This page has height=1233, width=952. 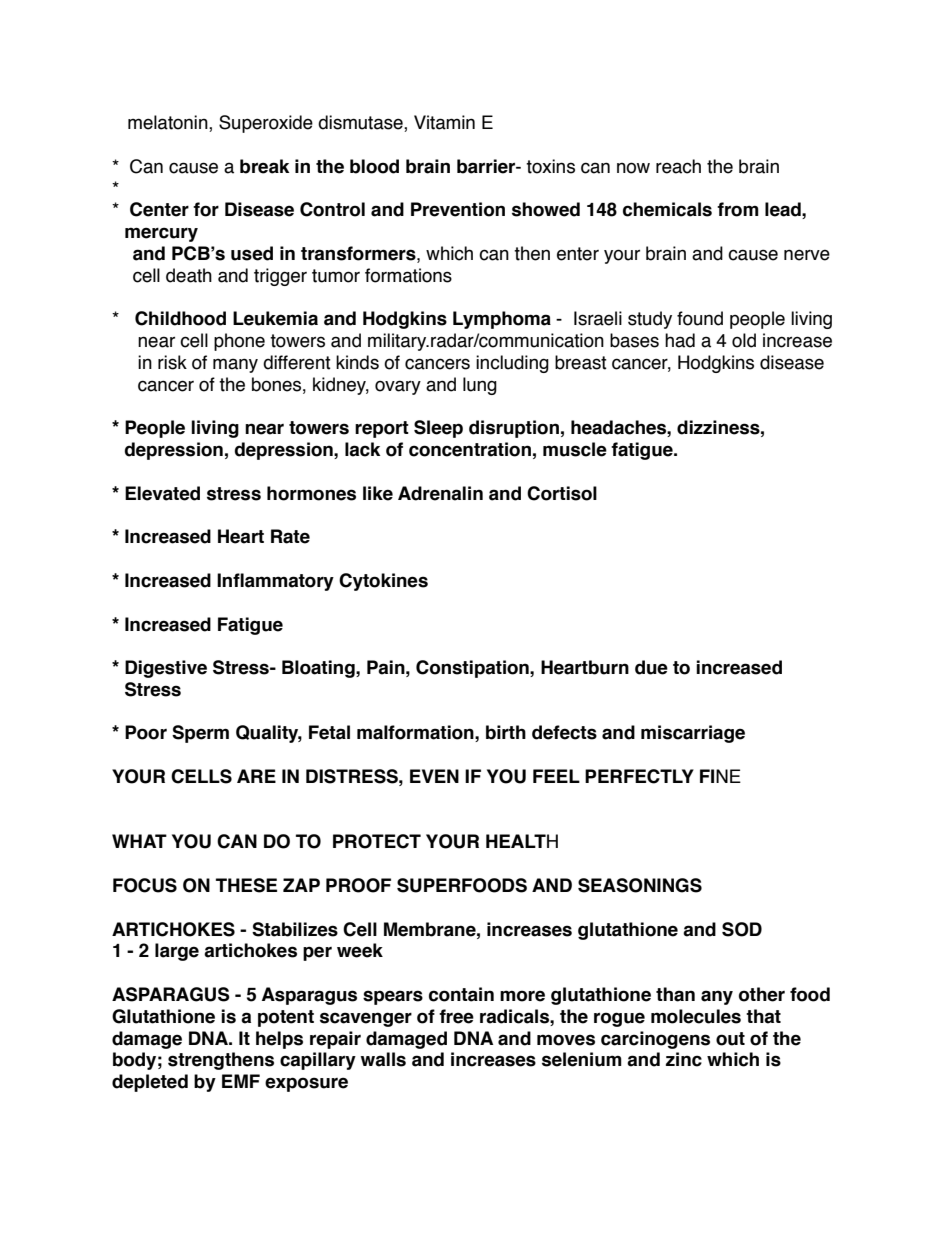 What do you see at coordinates (200, 734) in the page?
I see `Sperm` at bounding box center [200, 734].
